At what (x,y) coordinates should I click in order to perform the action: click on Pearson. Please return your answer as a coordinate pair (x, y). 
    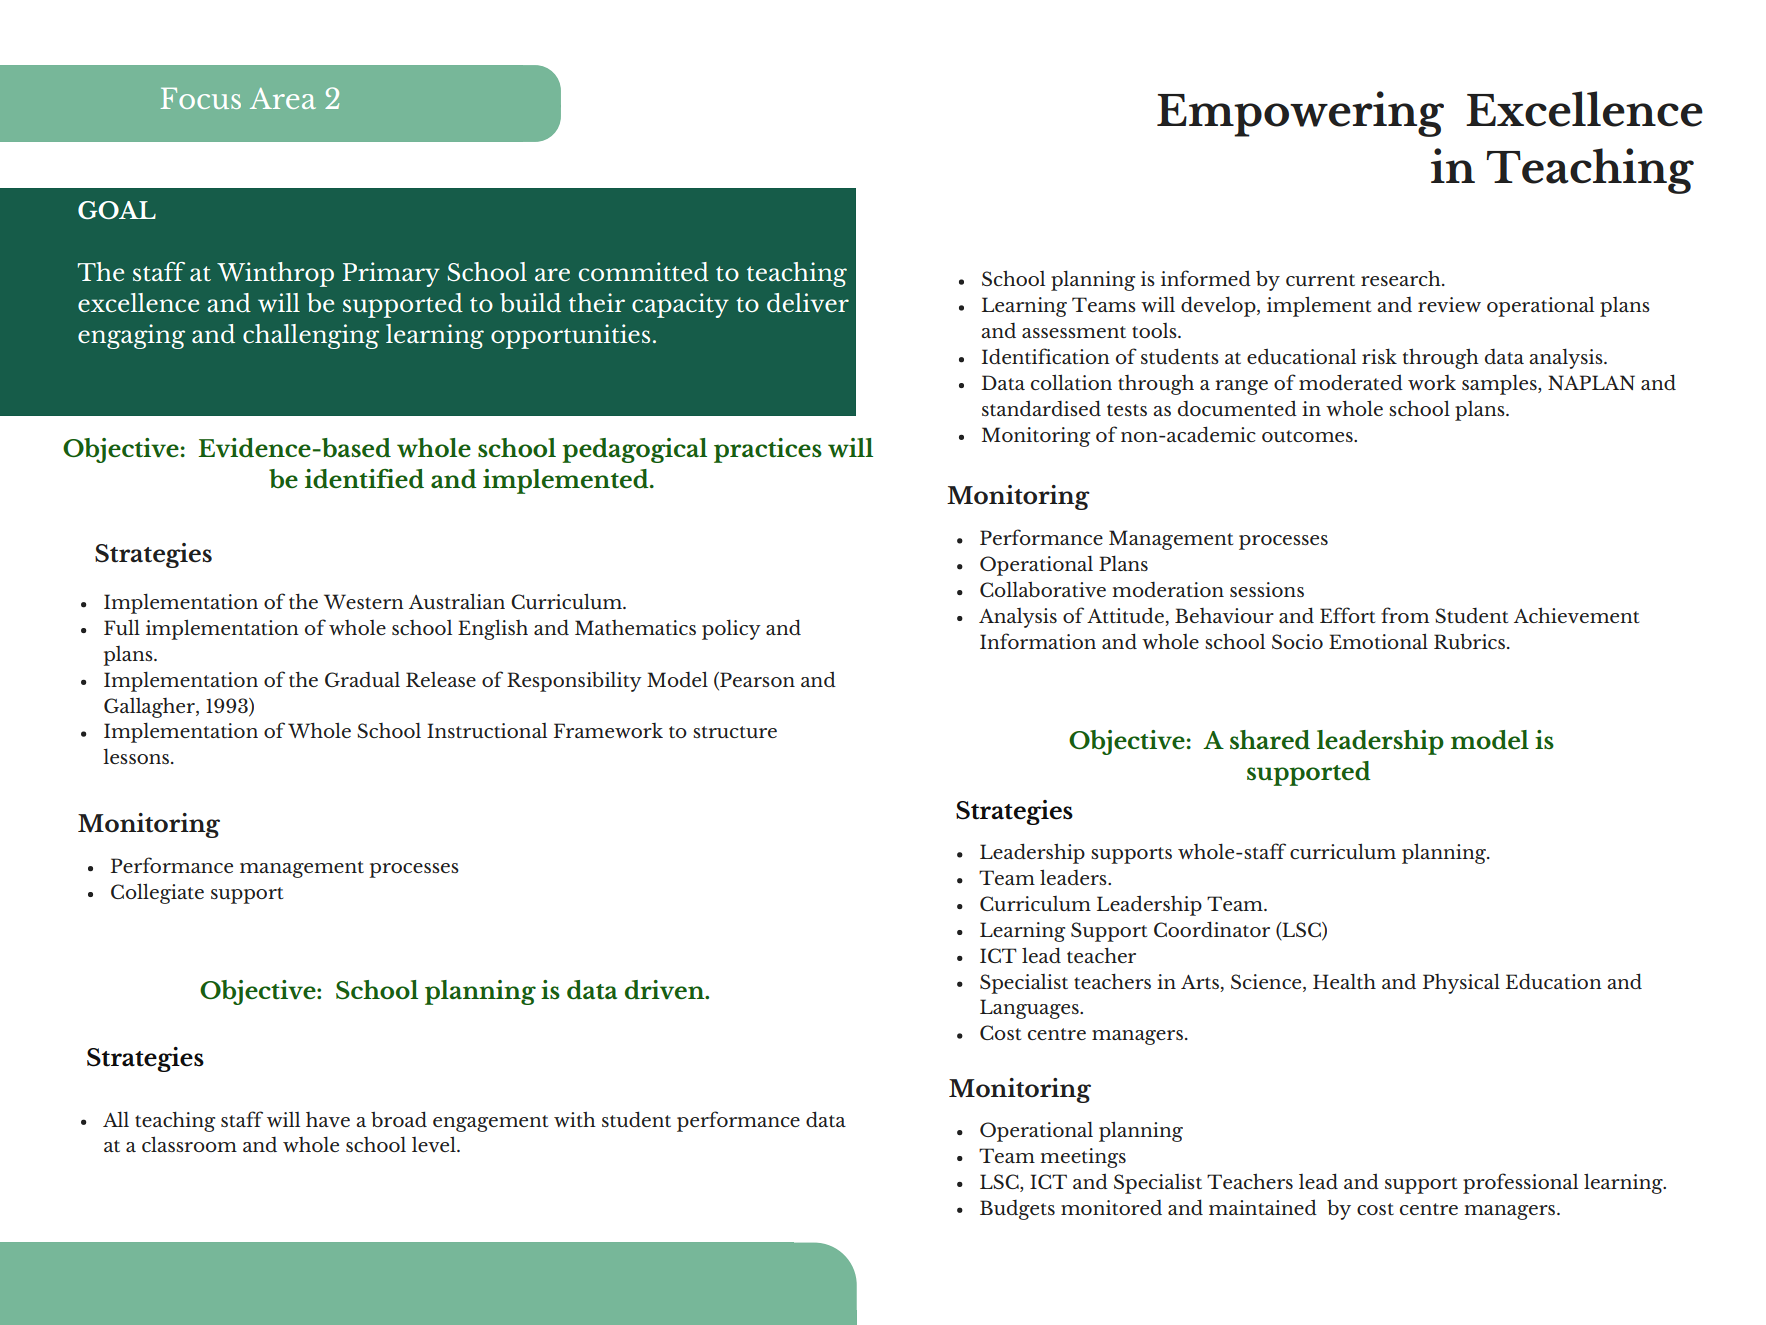
    Looking at the image, I should click on (756, 679).
